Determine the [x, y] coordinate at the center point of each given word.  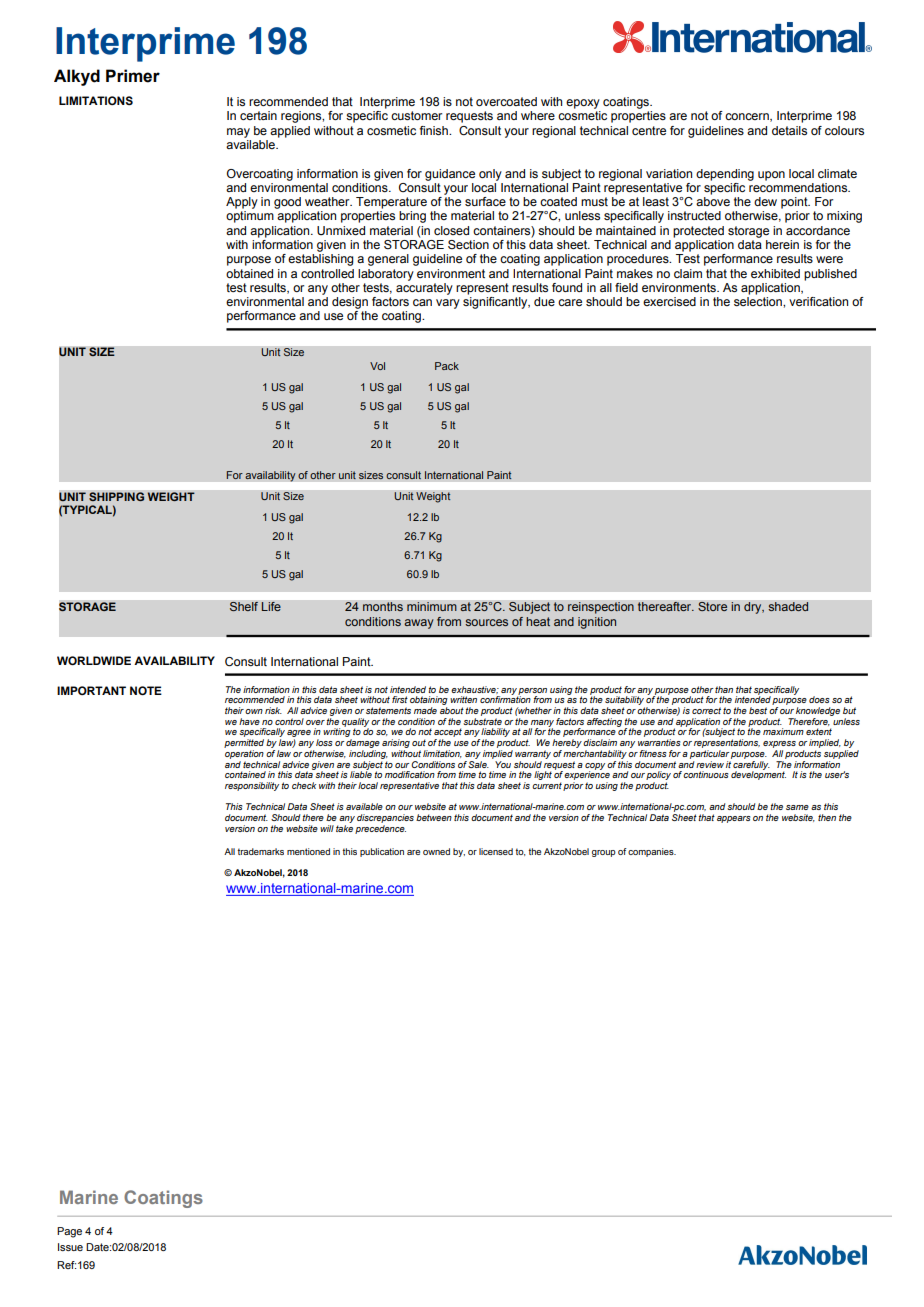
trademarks [260, 851]
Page [69, 1232]
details [789, 130]
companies [652, 852]
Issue [70, 1247]
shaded [788, 607]
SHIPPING [117, 497]
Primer [133, 76]
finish [435, 130]
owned [436, 851]
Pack [447, 366]
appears [733, 819]
